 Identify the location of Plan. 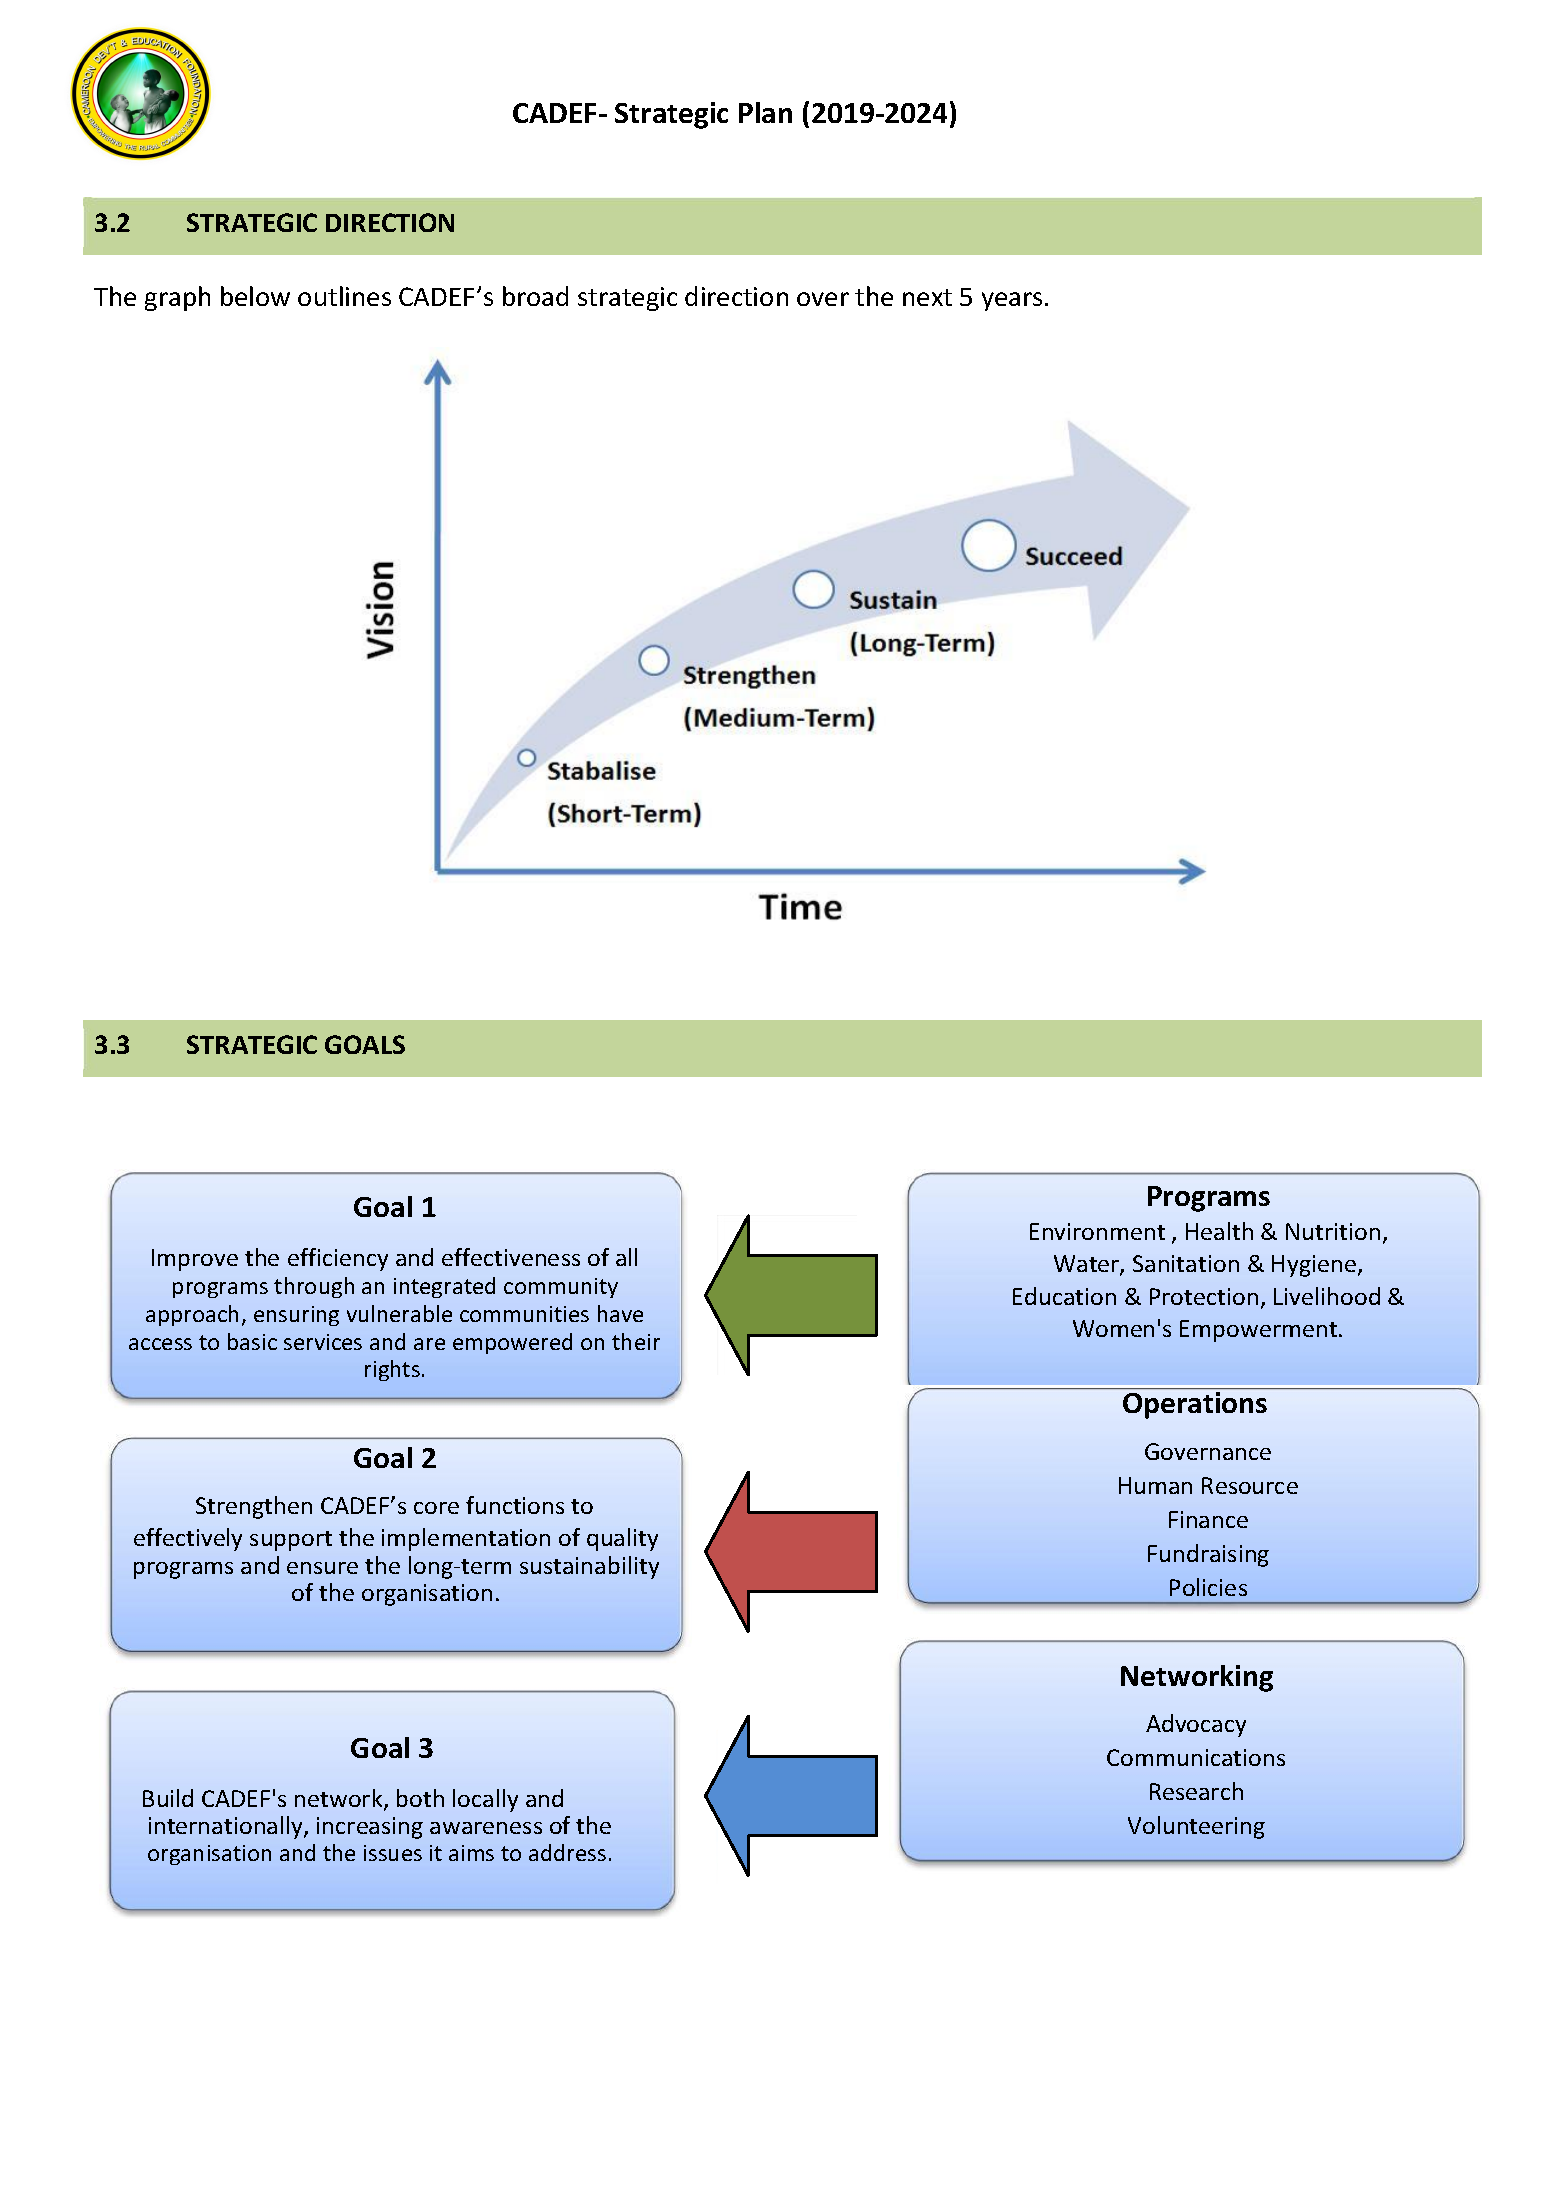
(765, 112).
